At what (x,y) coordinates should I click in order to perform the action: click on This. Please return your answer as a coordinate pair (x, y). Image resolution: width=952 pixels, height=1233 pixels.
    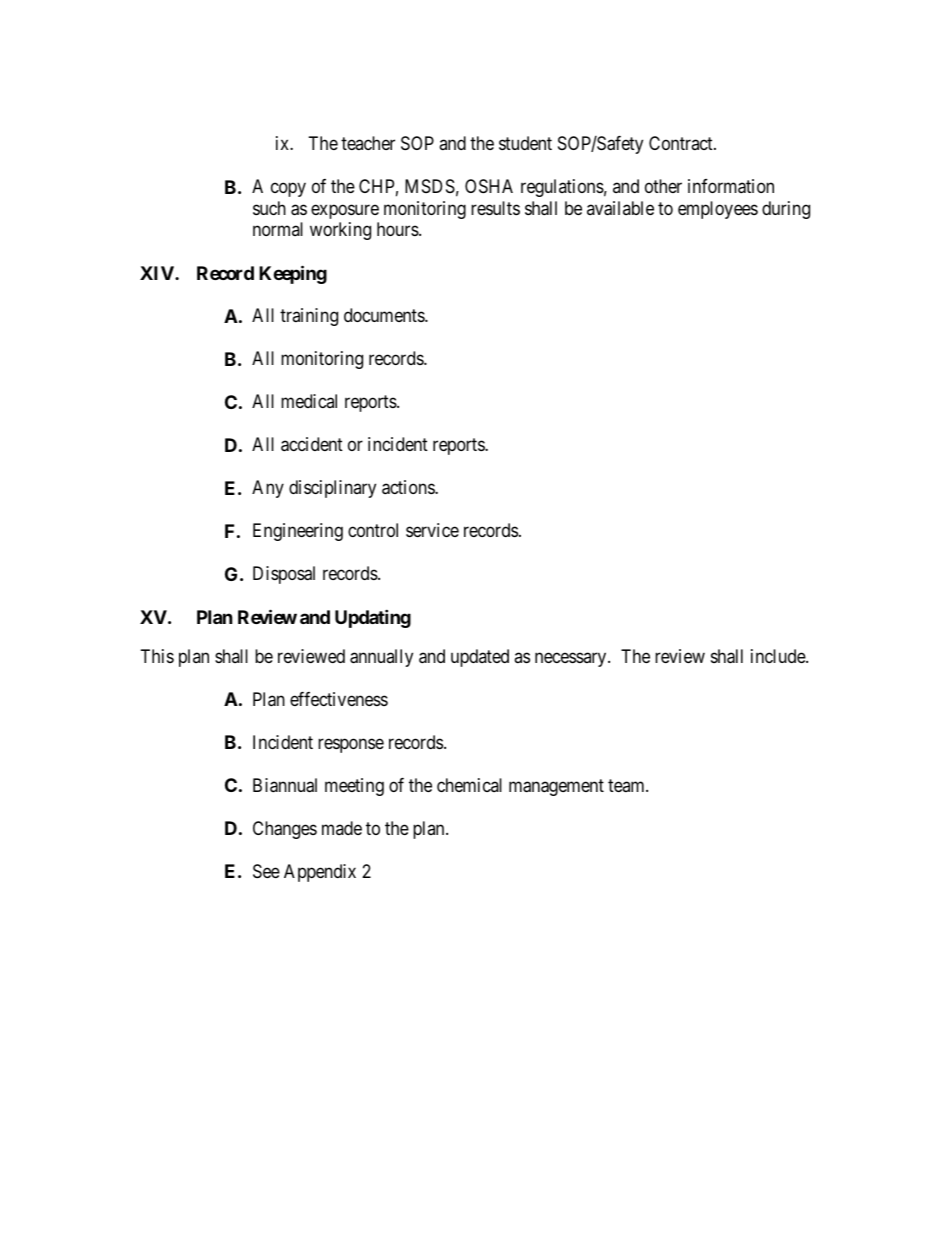
    Looking at the image, I should click on (157, 656).
